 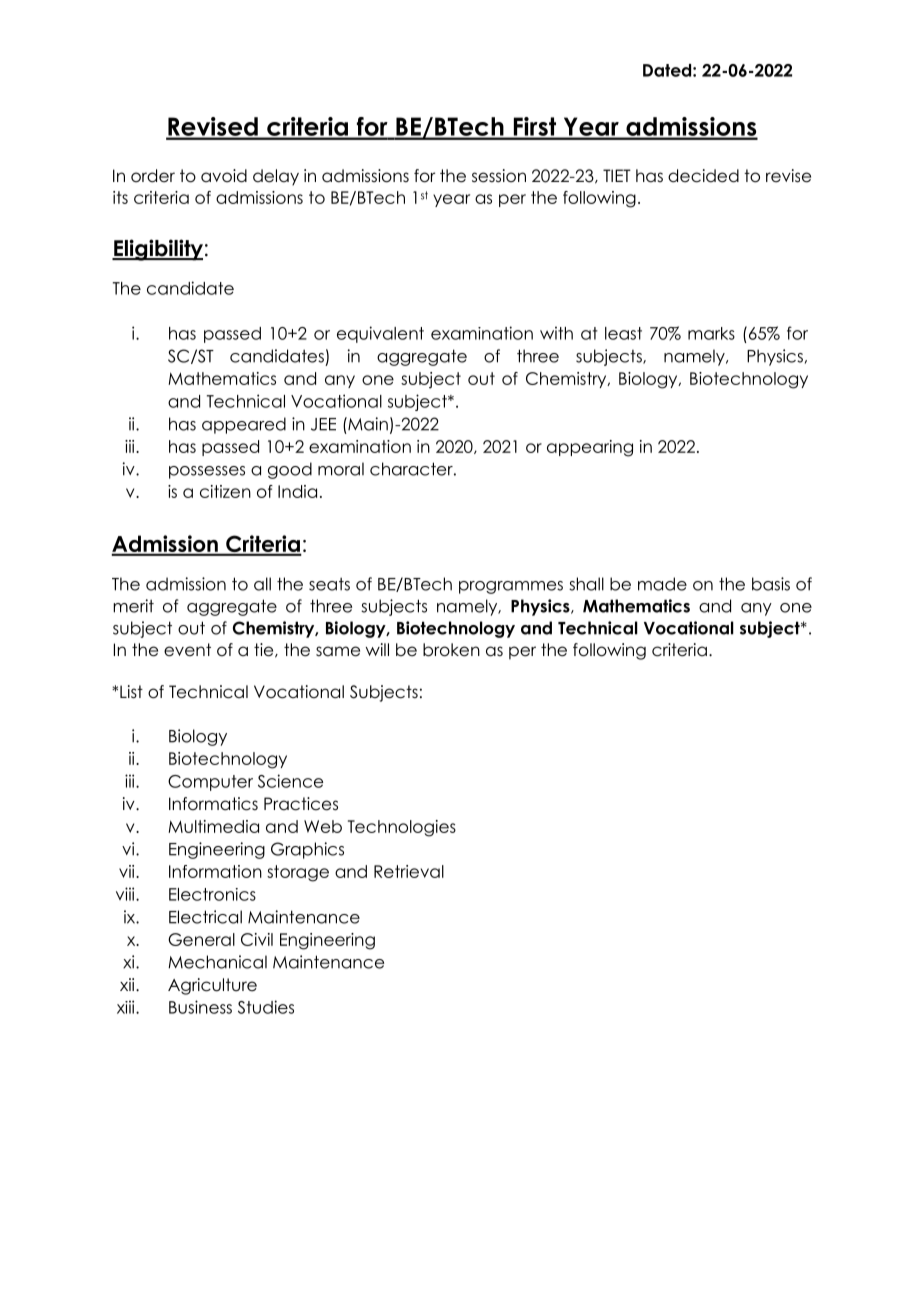 What do you see at coordinates (662, 584) in the document?
I see `made` at bounding box center [662, 584].
